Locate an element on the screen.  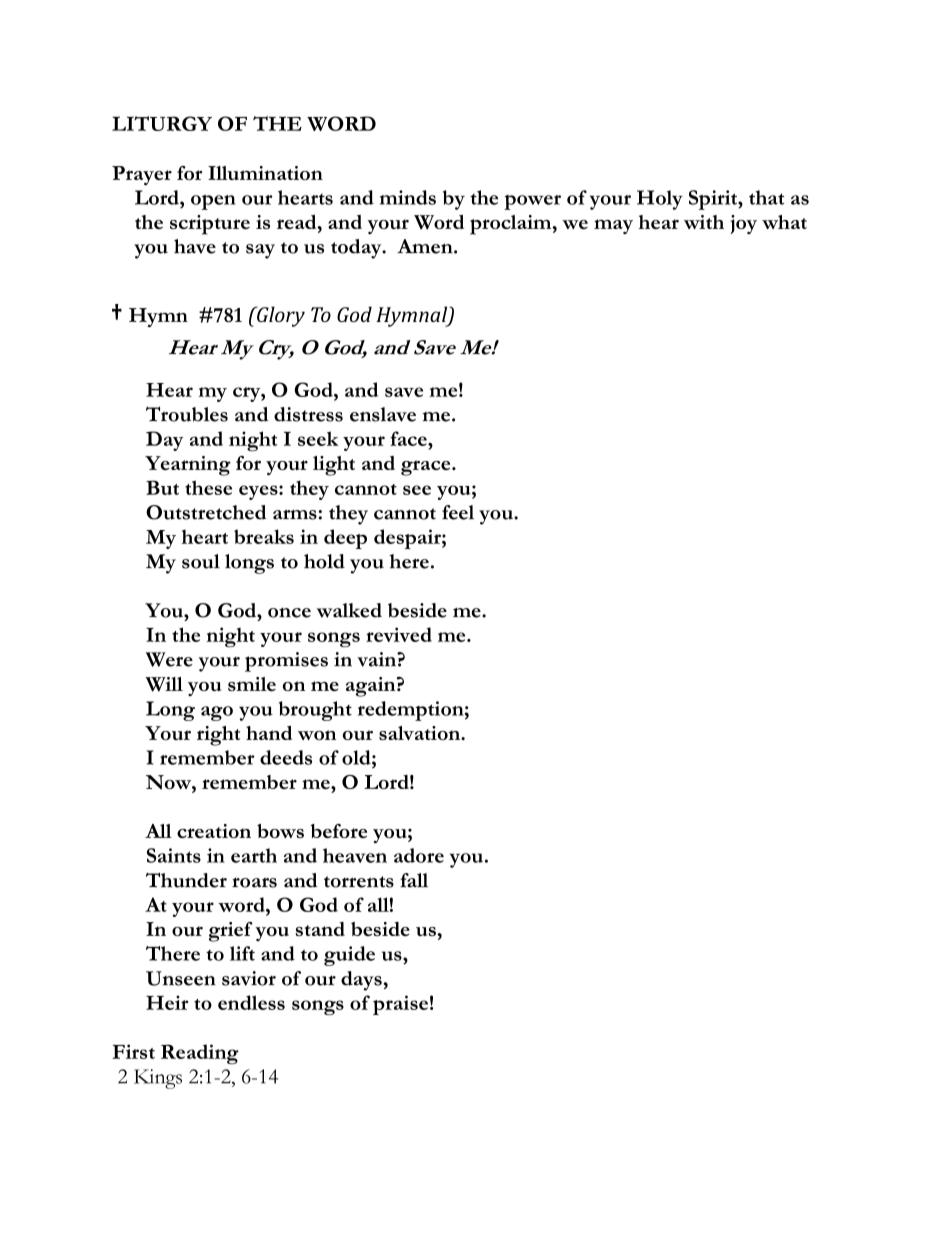
days is located at coordinates (362, 981).
